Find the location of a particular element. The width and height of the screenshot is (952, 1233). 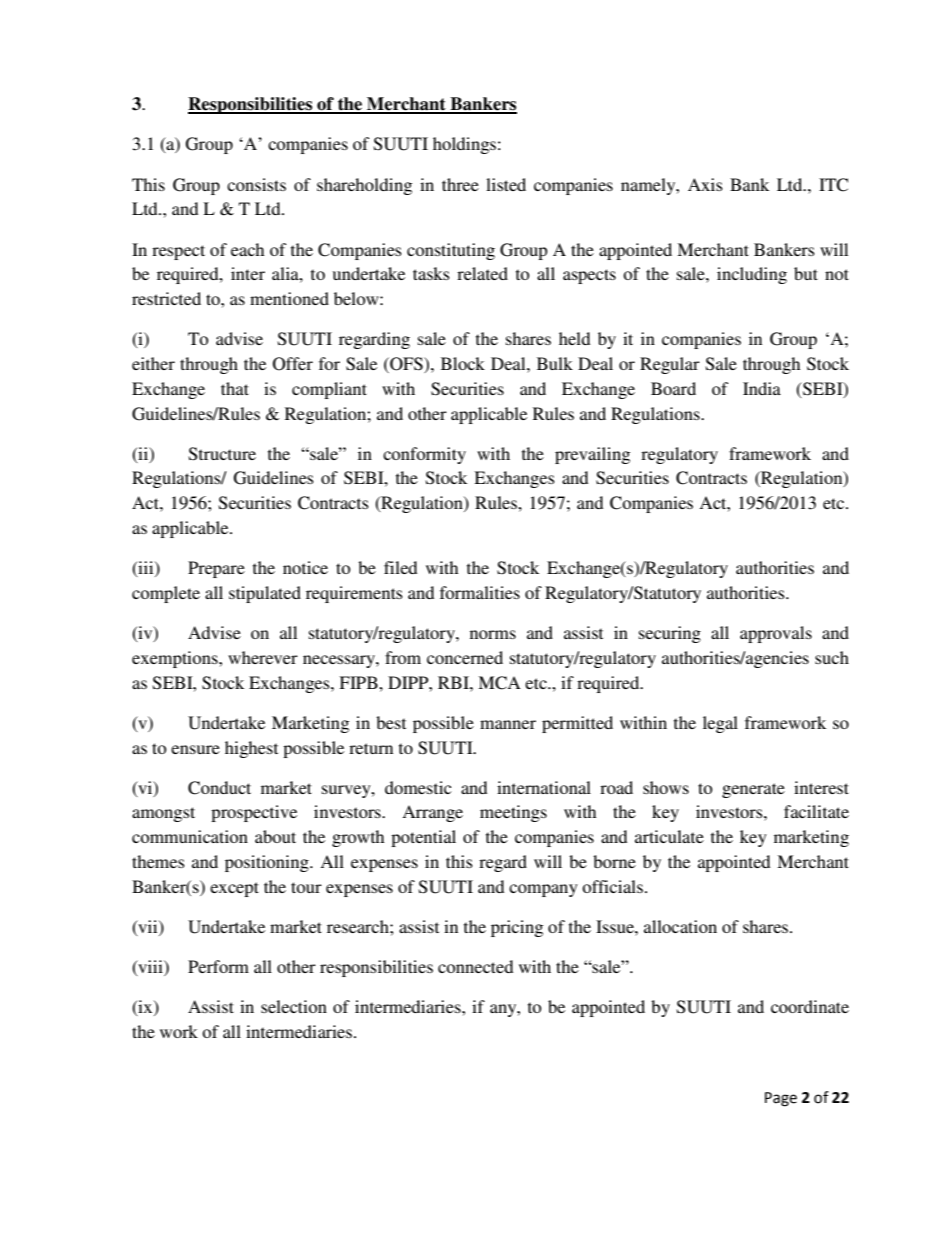

connected is located at coordinates (475, 966).
